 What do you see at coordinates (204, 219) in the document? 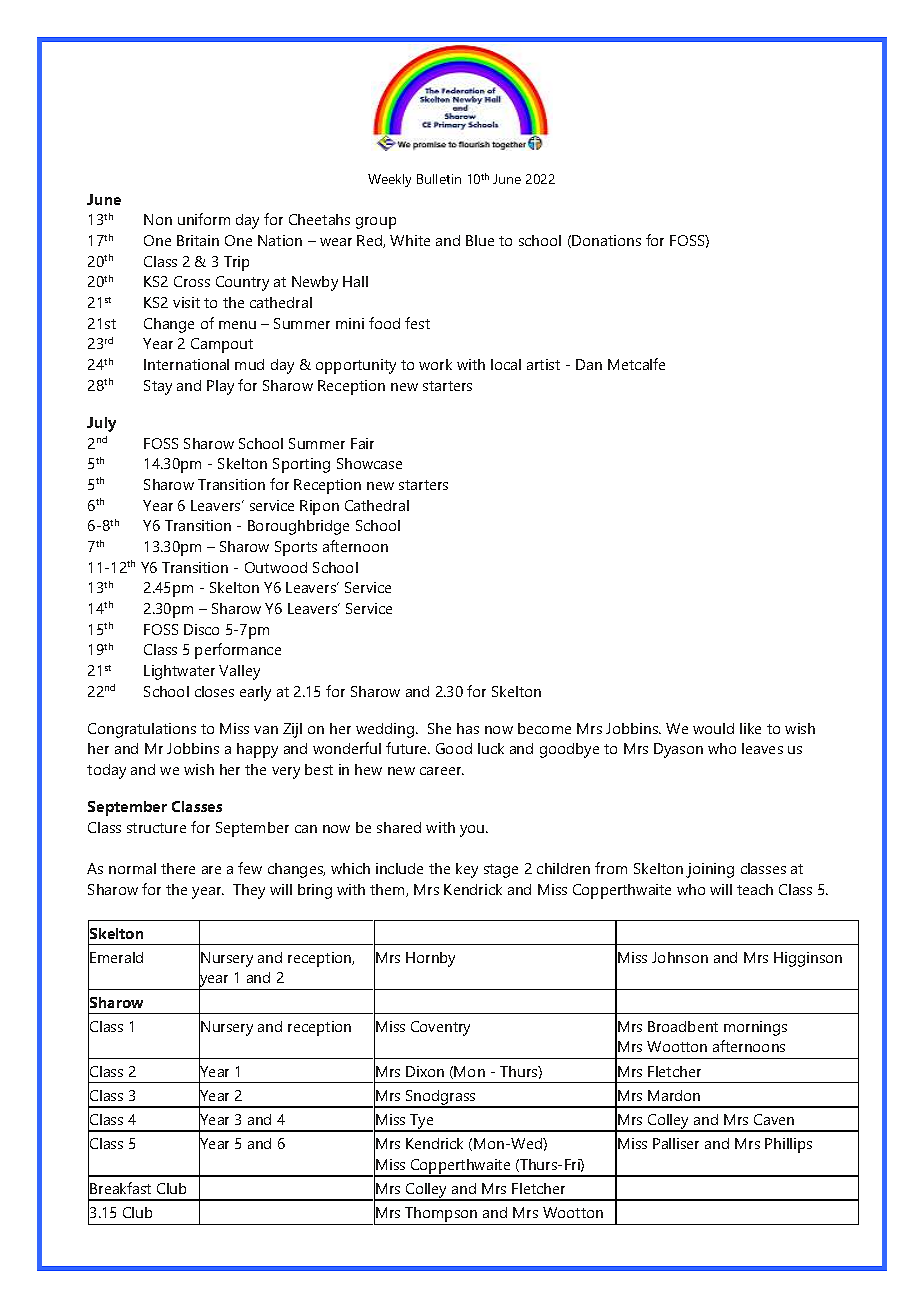
I see `uniform` at bounding box center [204, 219].
